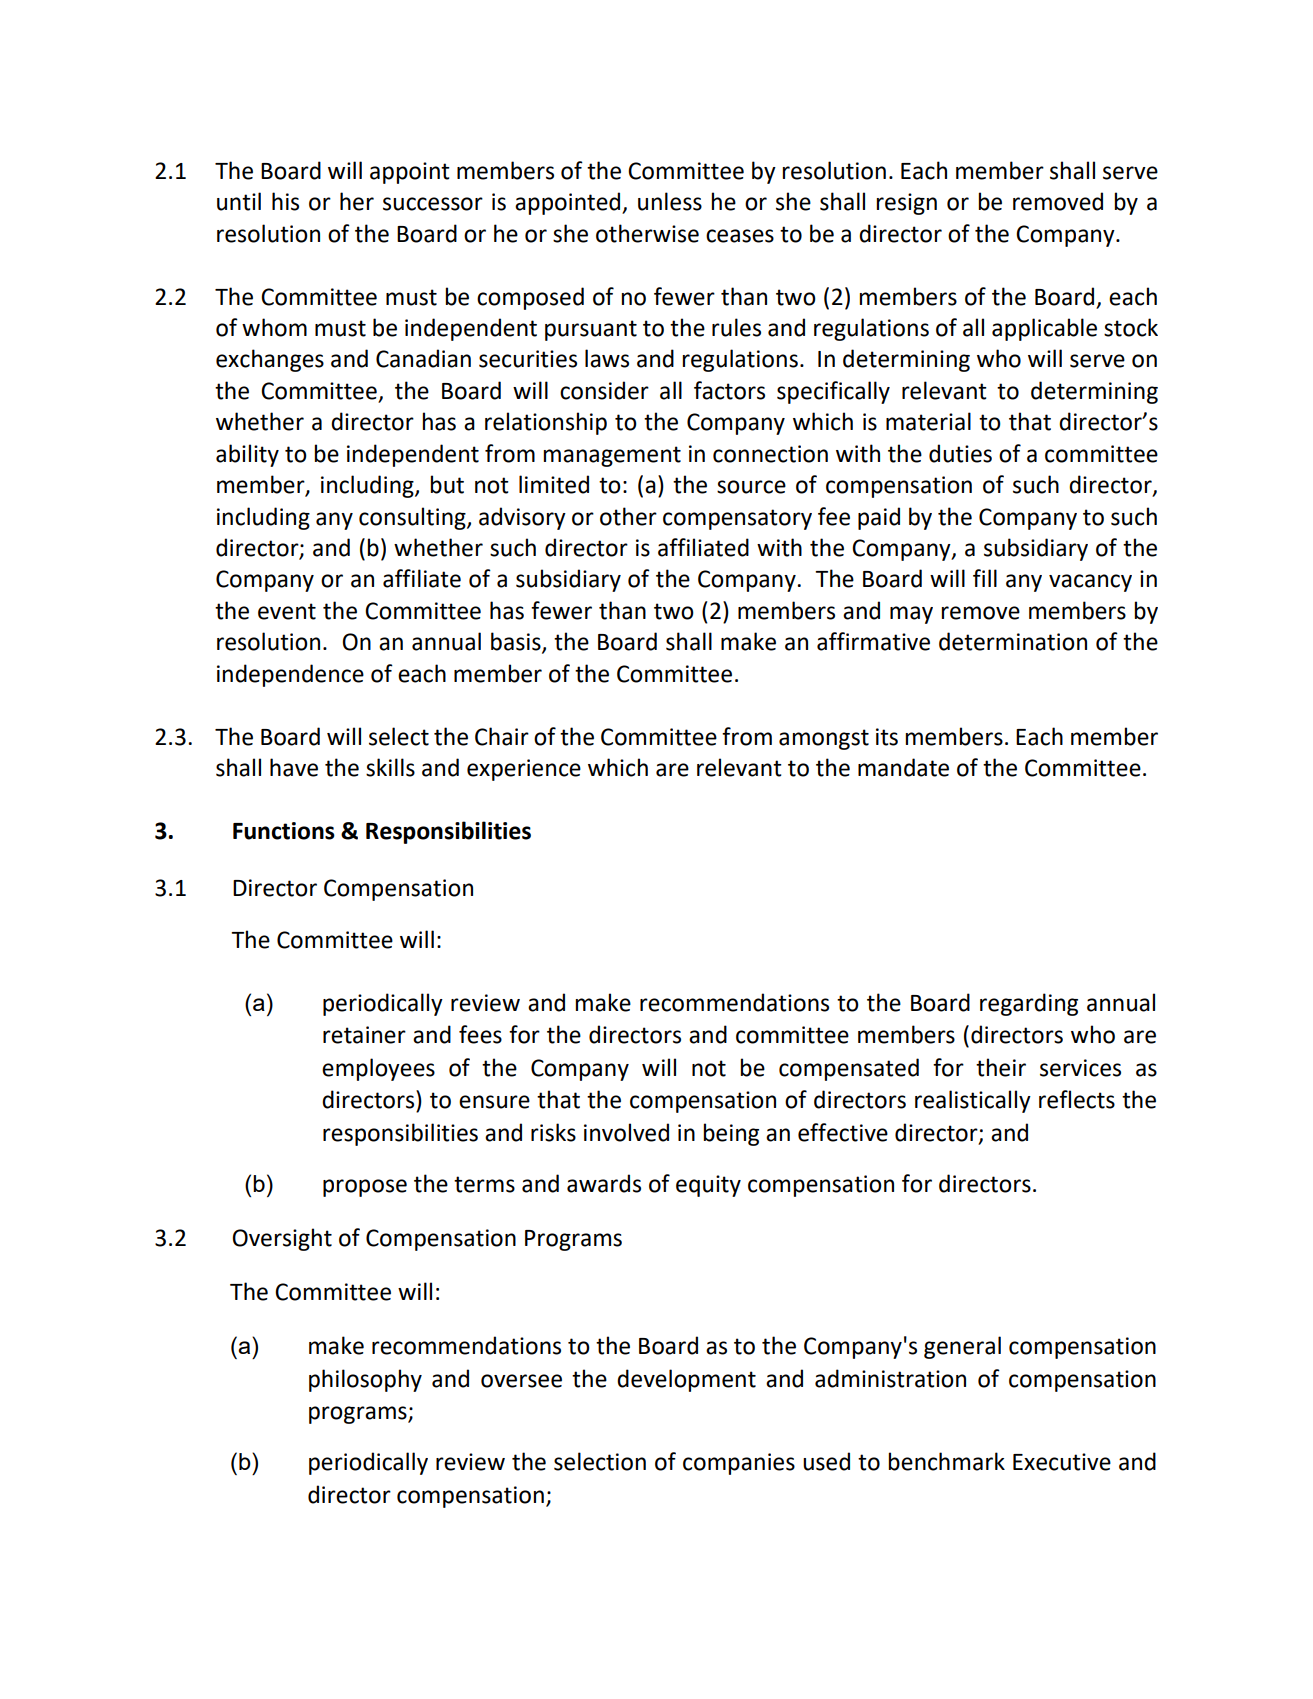 The image size is (1313, 1699). I want to click on compensatory, so click(737, 519).
